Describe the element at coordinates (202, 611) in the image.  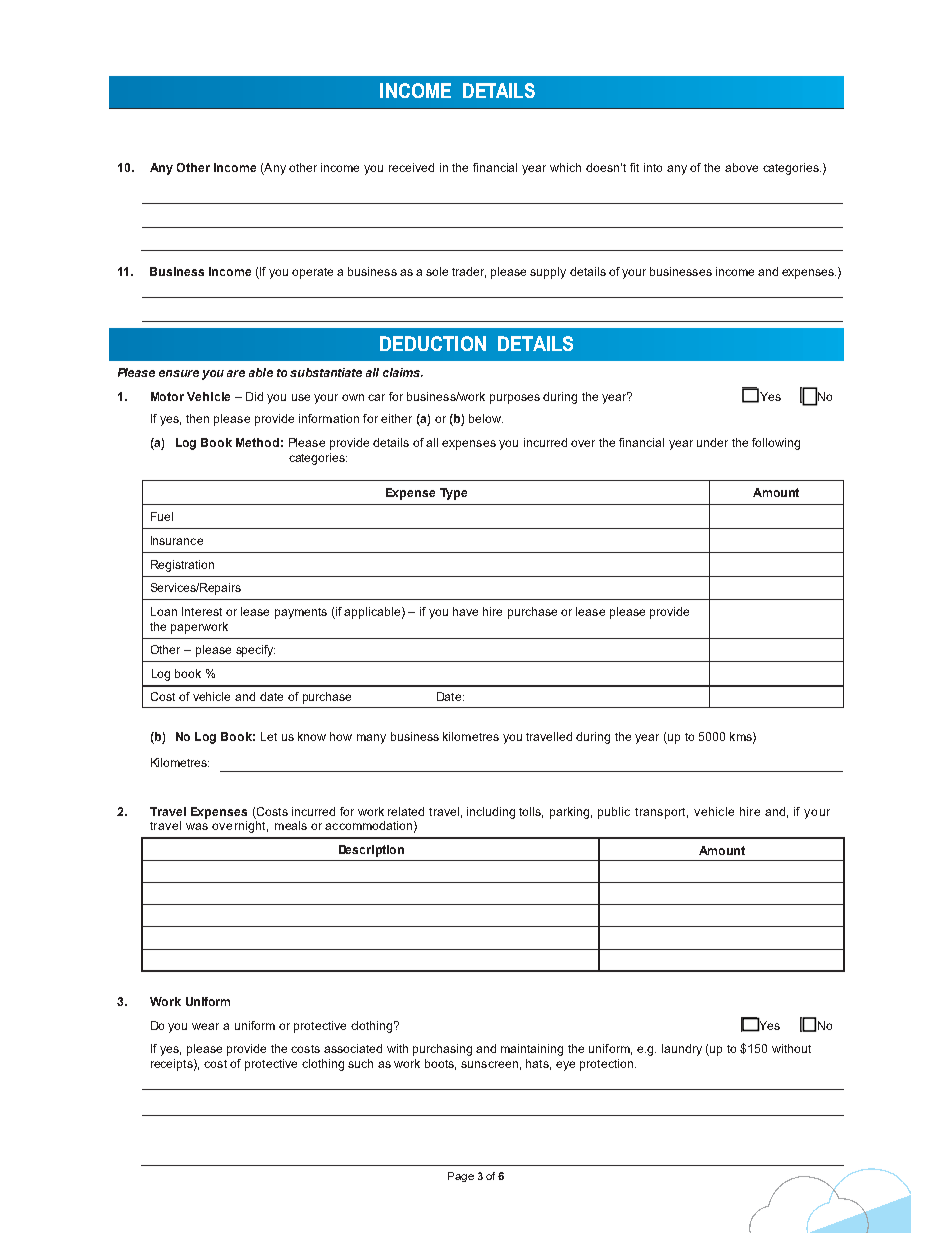
I see `Interest` at that location.
